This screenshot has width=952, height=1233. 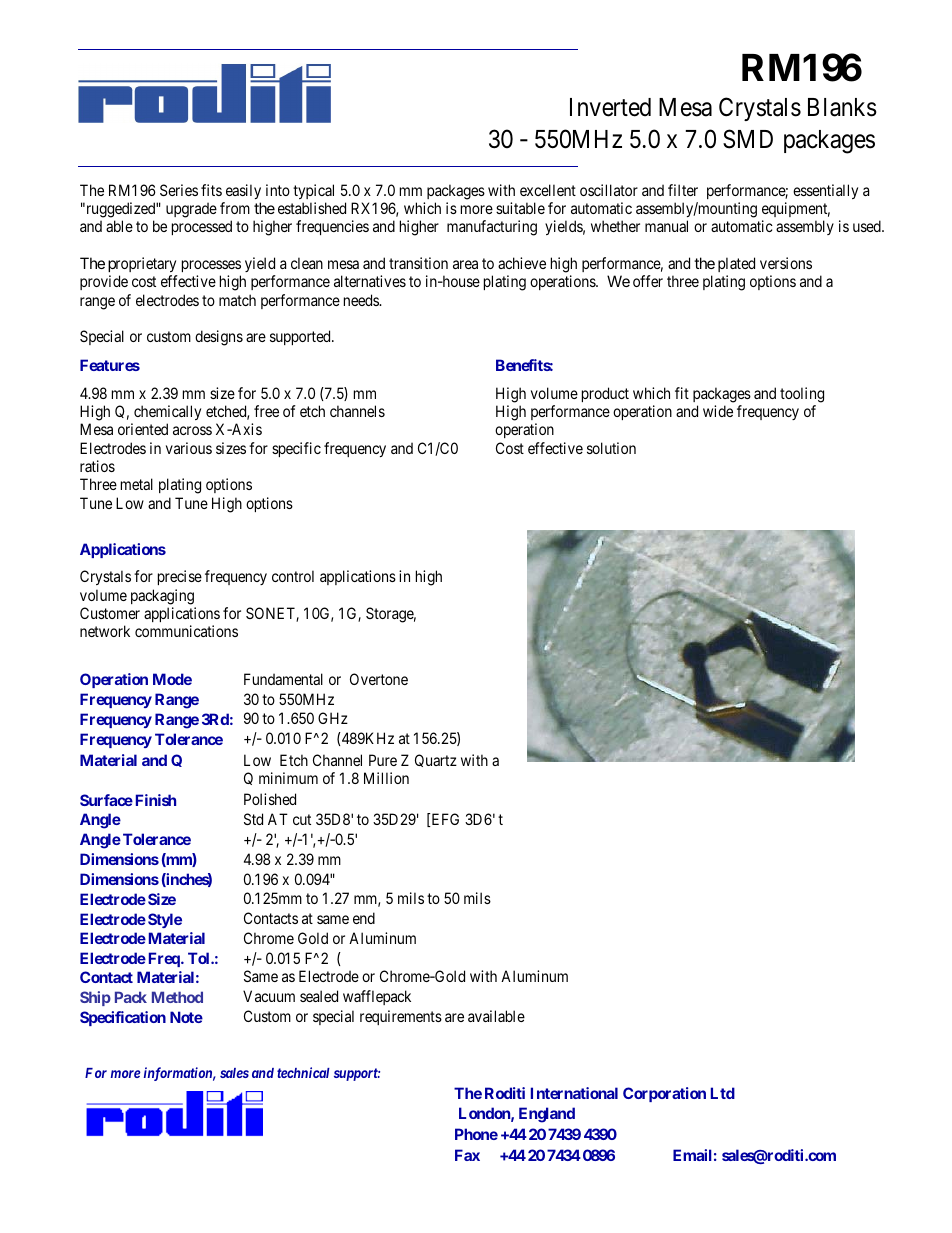 What do you see at coordinates (191, 210) in the screenshot?
I see `upgrade` at bounding box center [191, 210].
